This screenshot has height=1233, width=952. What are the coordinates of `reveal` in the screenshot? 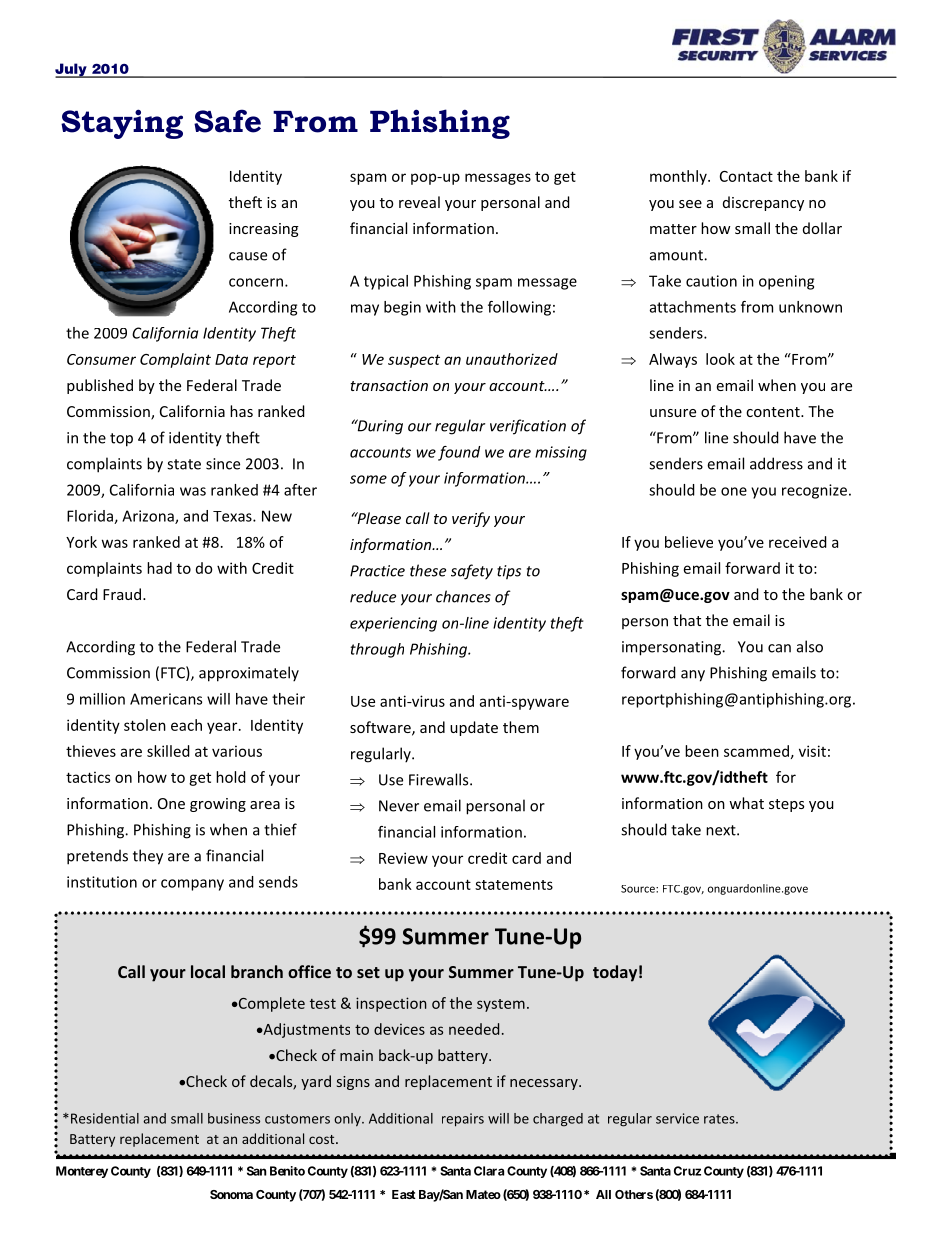 It's located at (419, 202).
